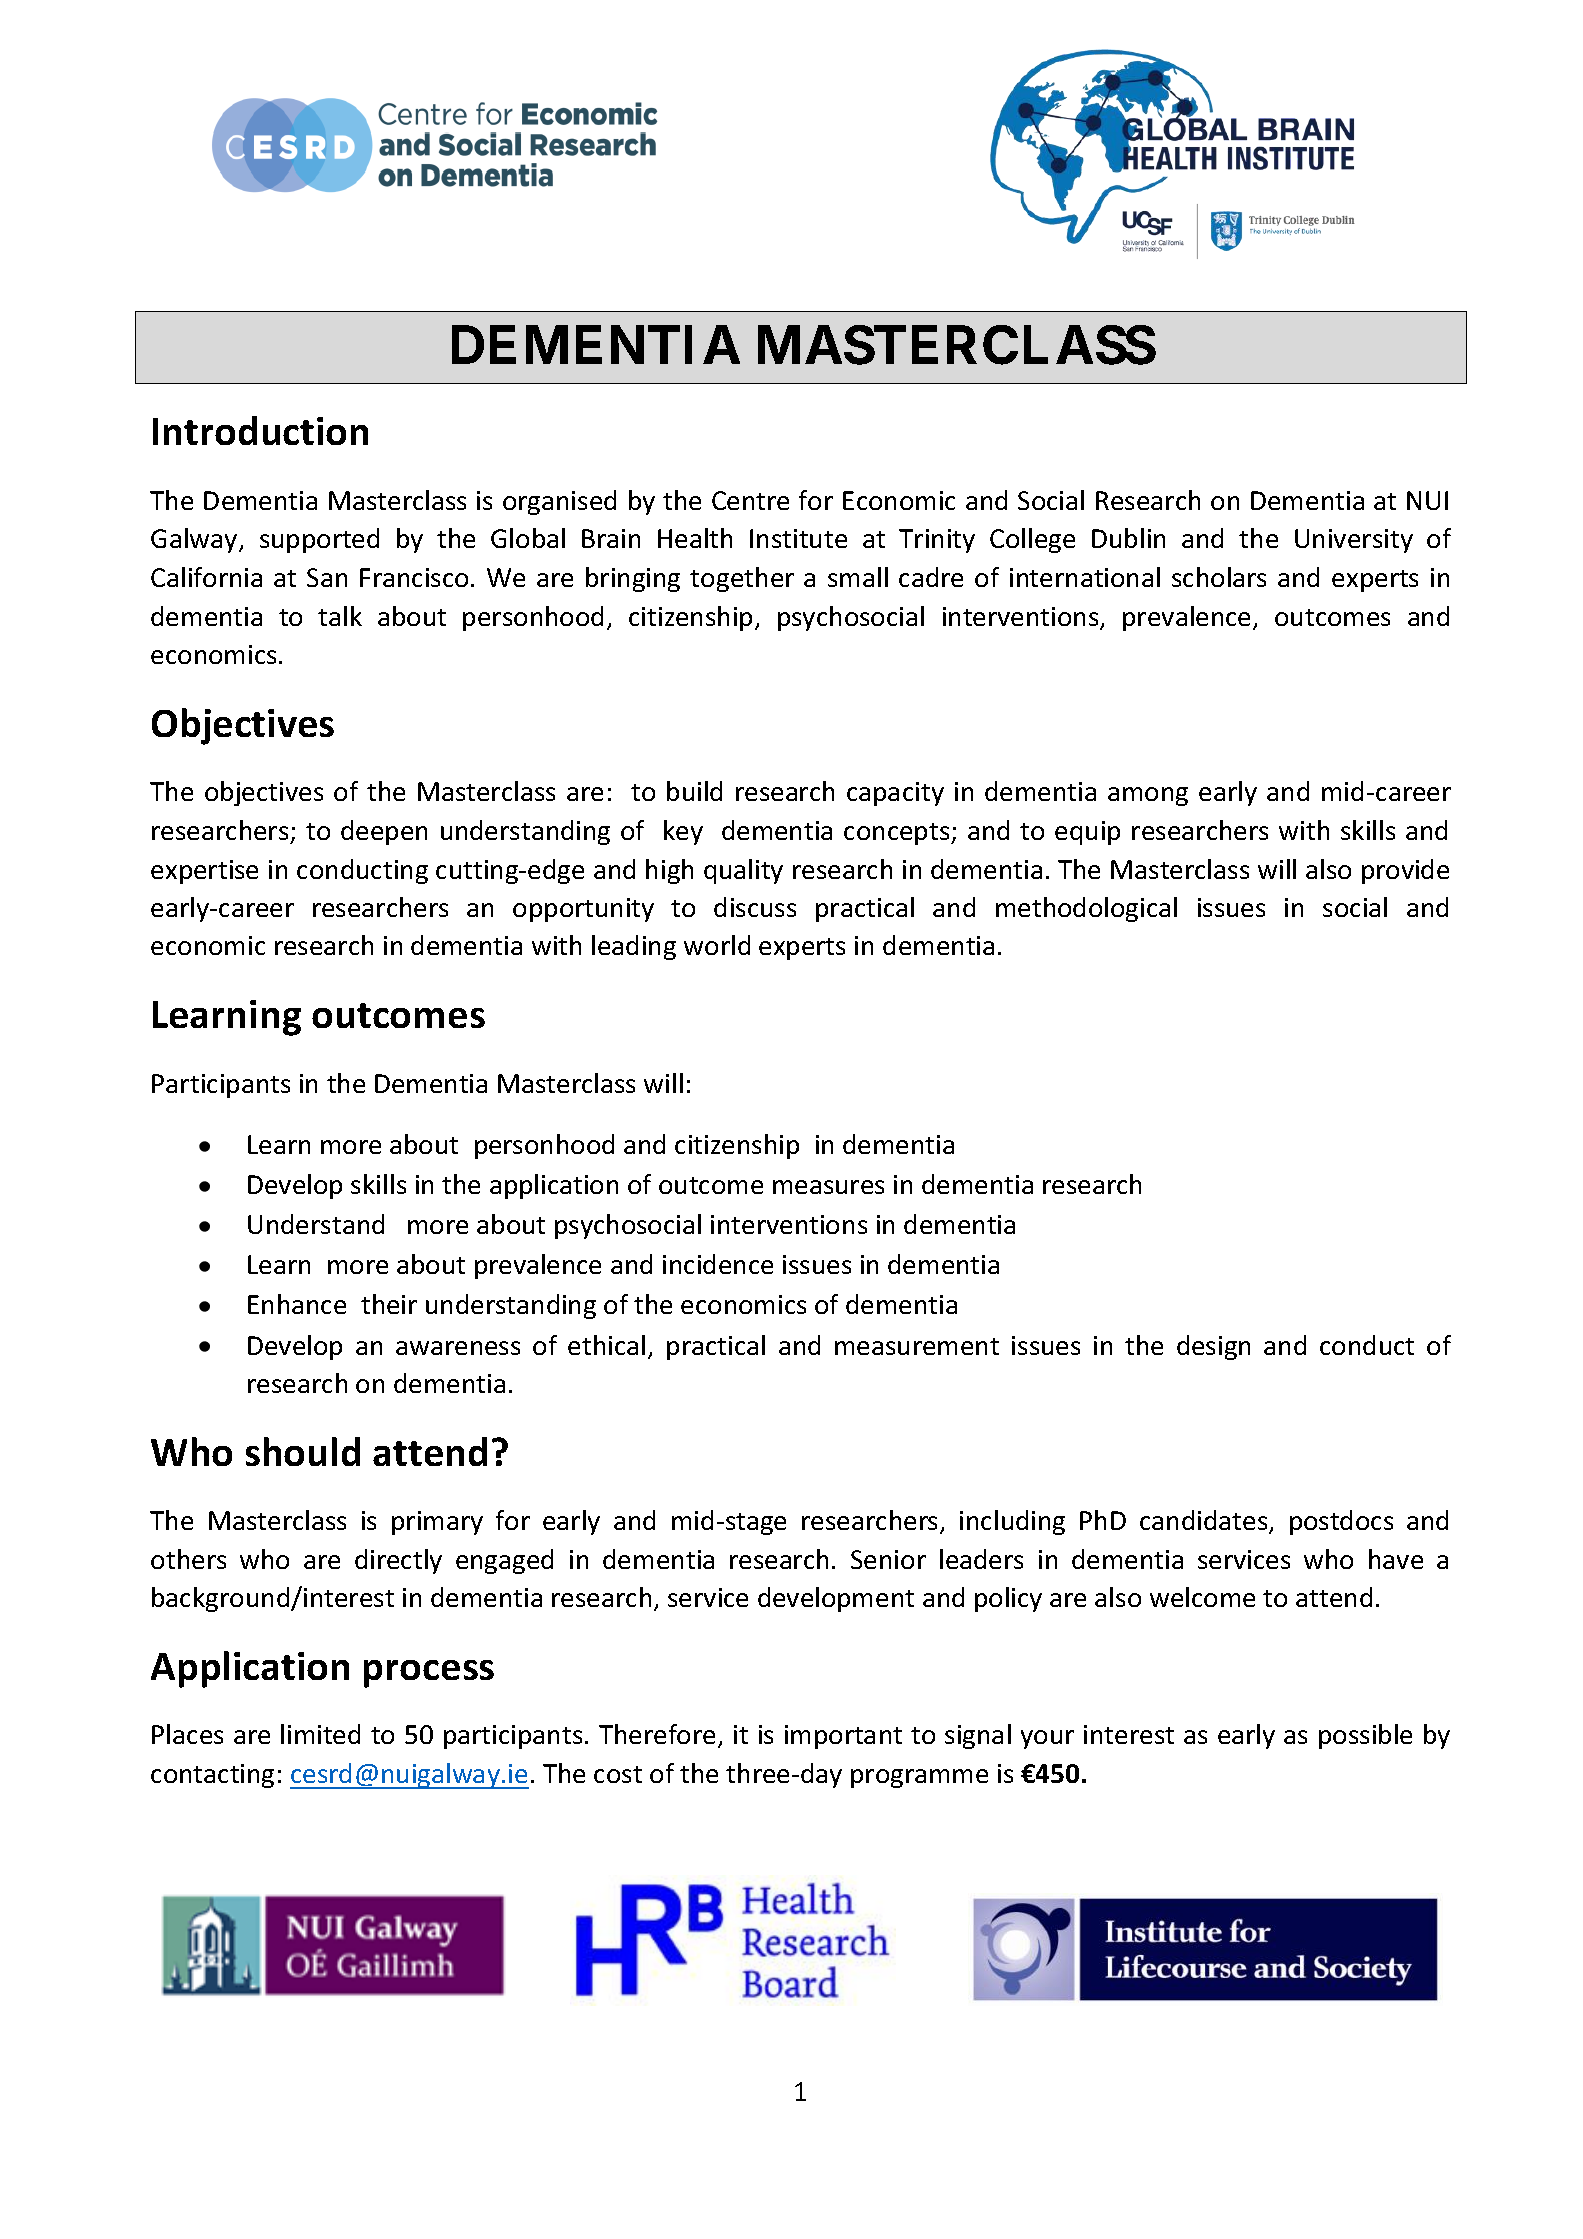  What do you see at coordinates (750, 500) in the screenshot?
I see `Centre` at bounding box center [750, 500].
